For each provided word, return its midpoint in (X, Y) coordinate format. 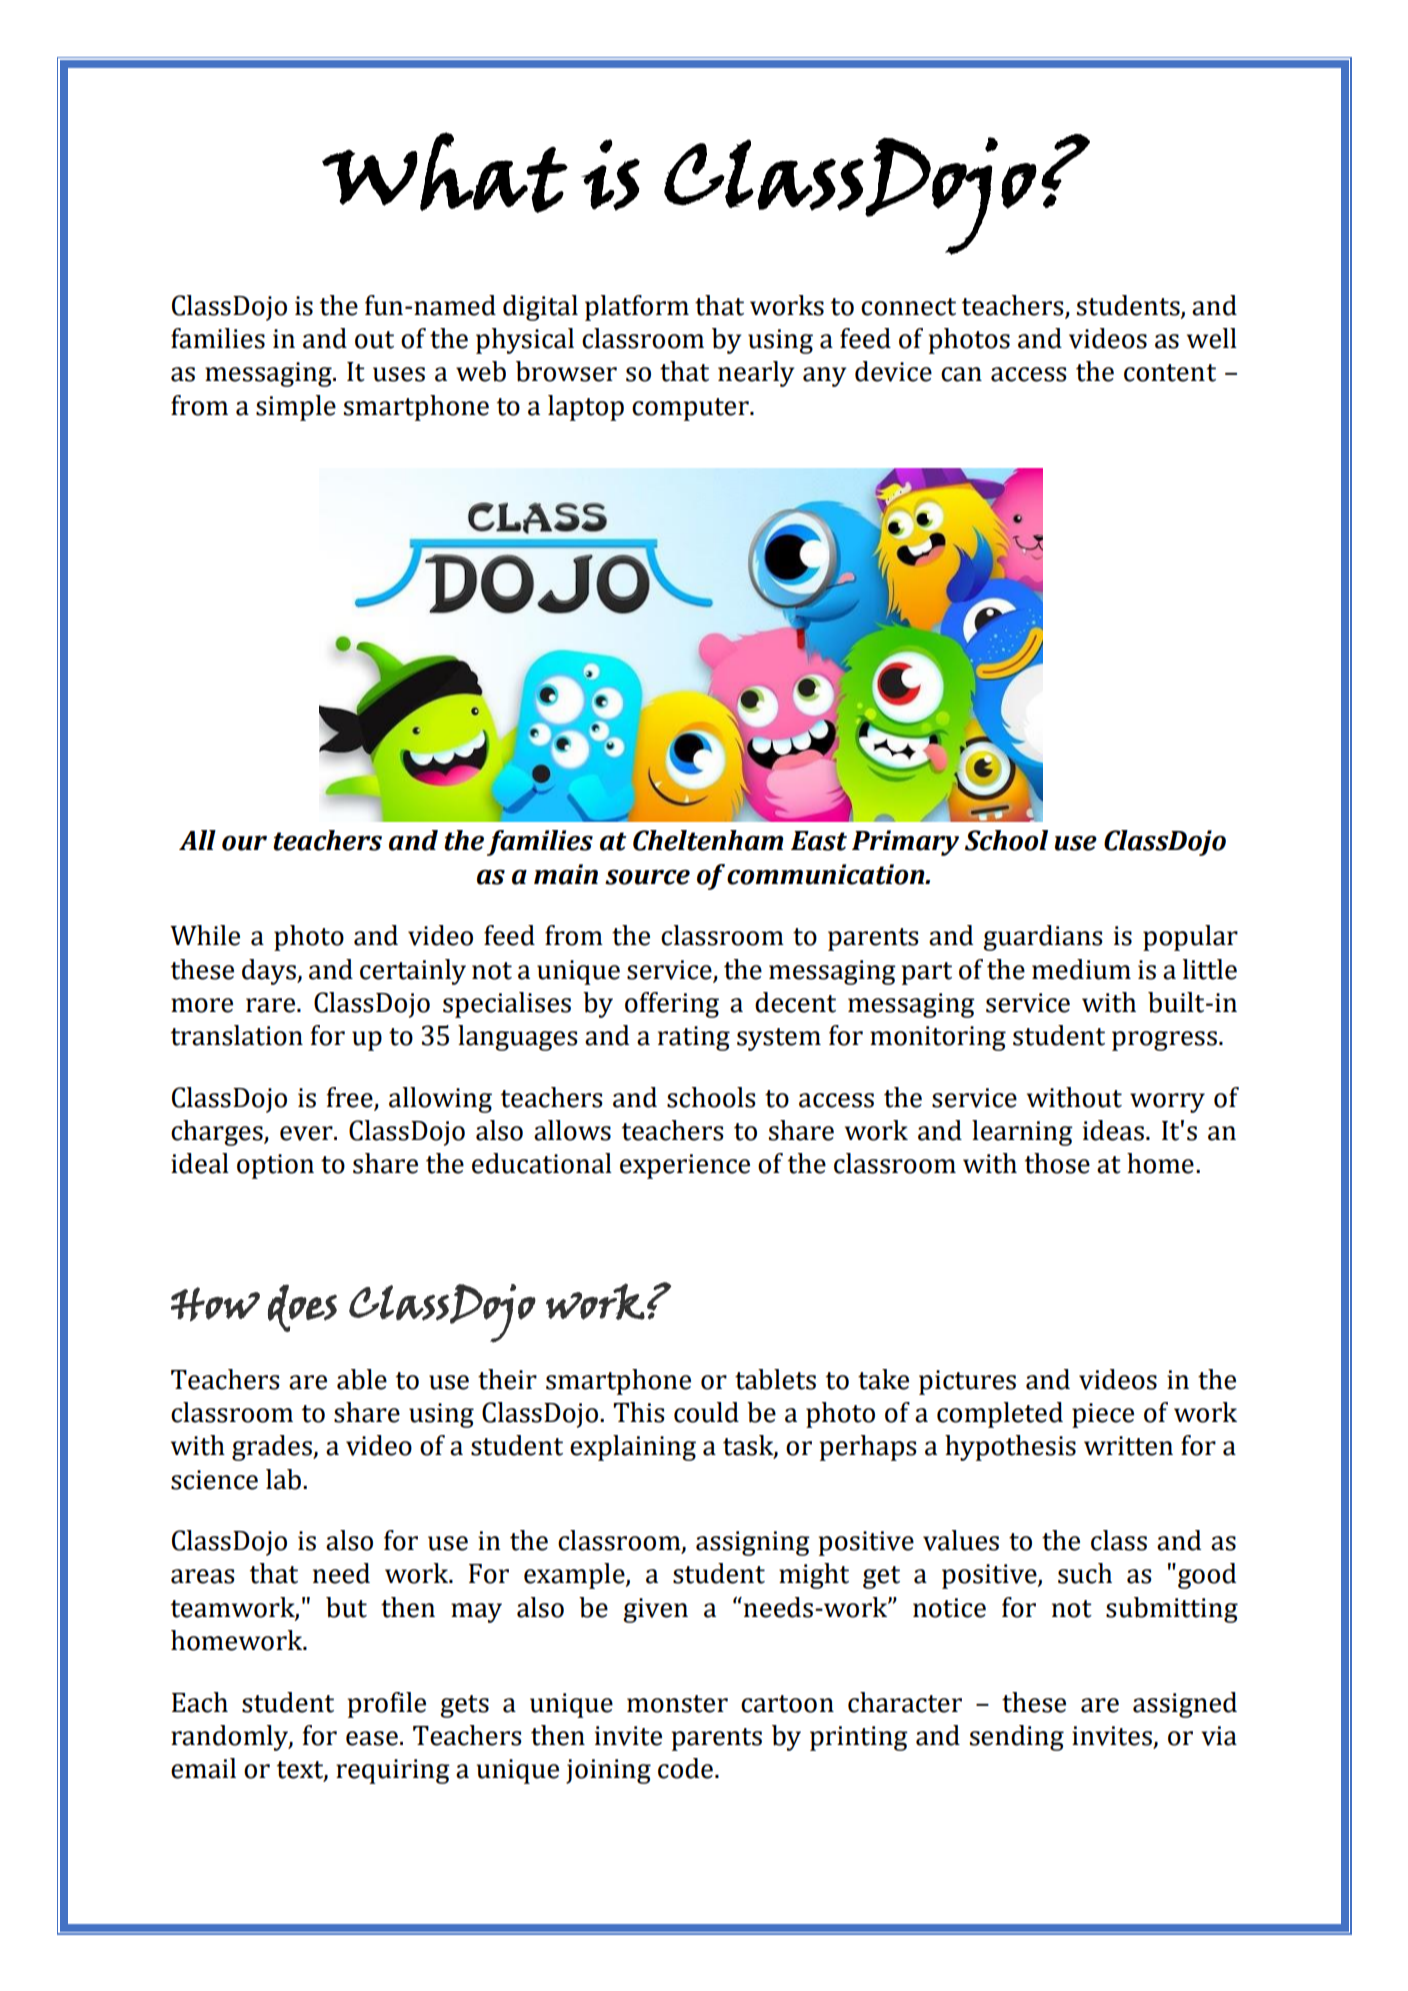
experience (685, 1166)
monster (677, 1704)
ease (372, 1738)
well (1212, 338)
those (1057, 1163)
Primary (905, 843)
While (205, 935)
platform (637, 308)
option (275, 1166)
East (819, 841)
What (445, 172)
